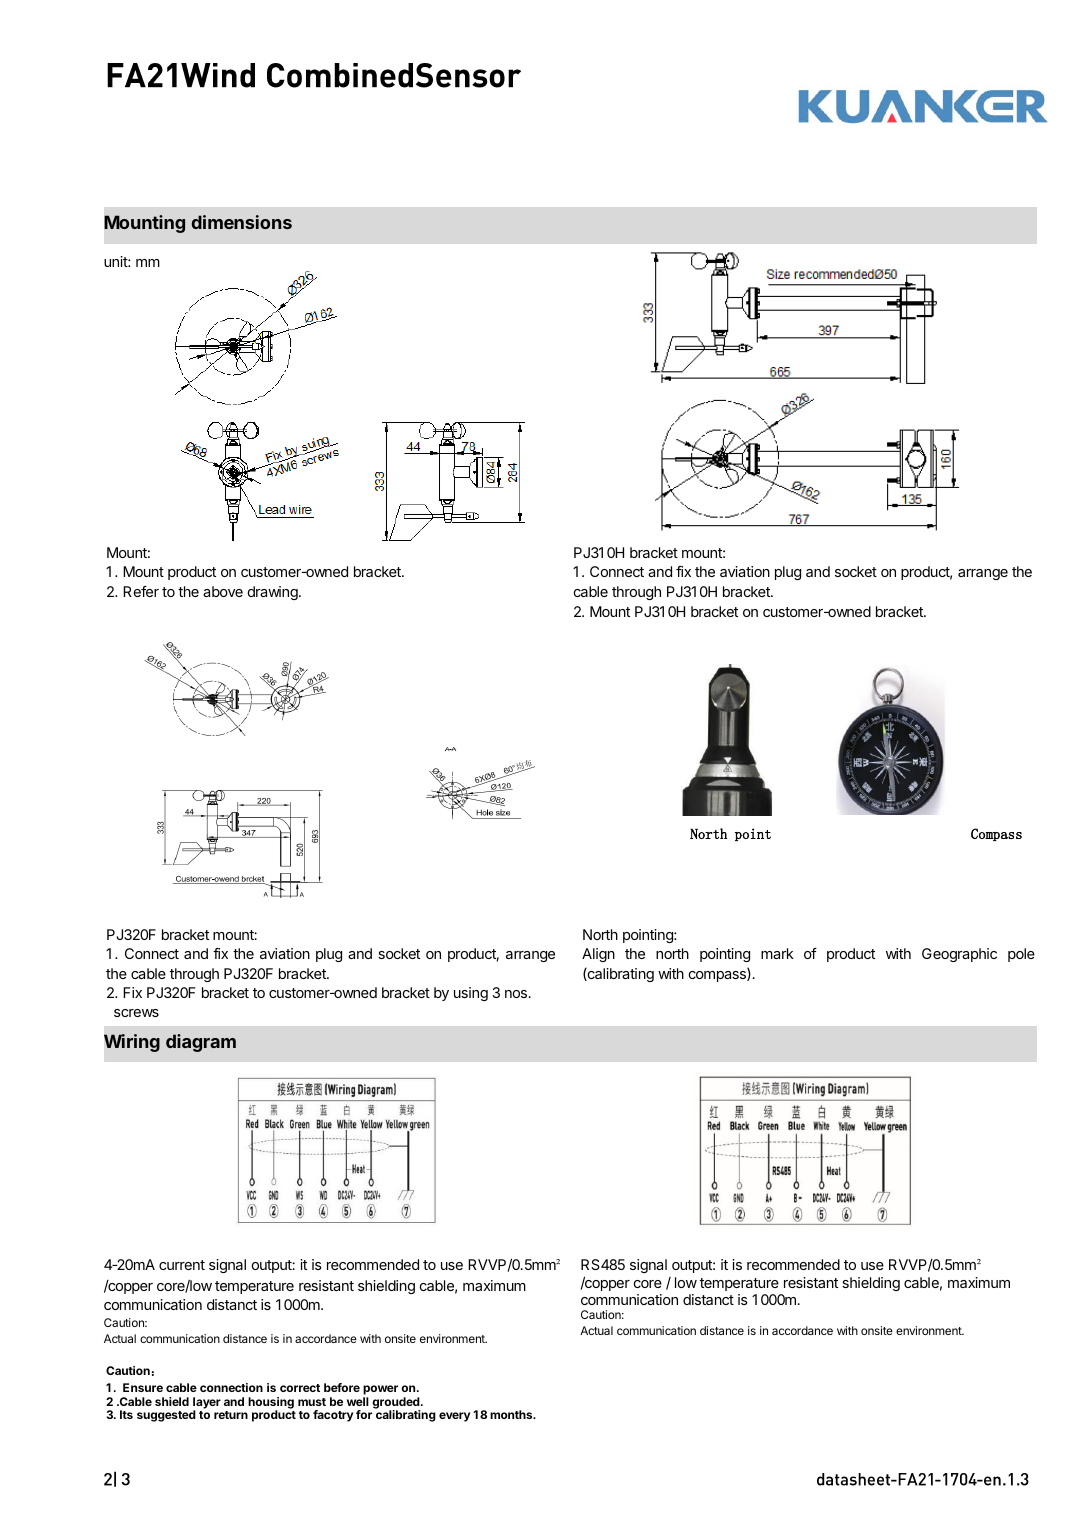 The height and width of the screenshot is (1540, 1089). What do you see at coordinates (274, 593) in the screenshot?
I see `drawing` at bounding box center [274, 593].
